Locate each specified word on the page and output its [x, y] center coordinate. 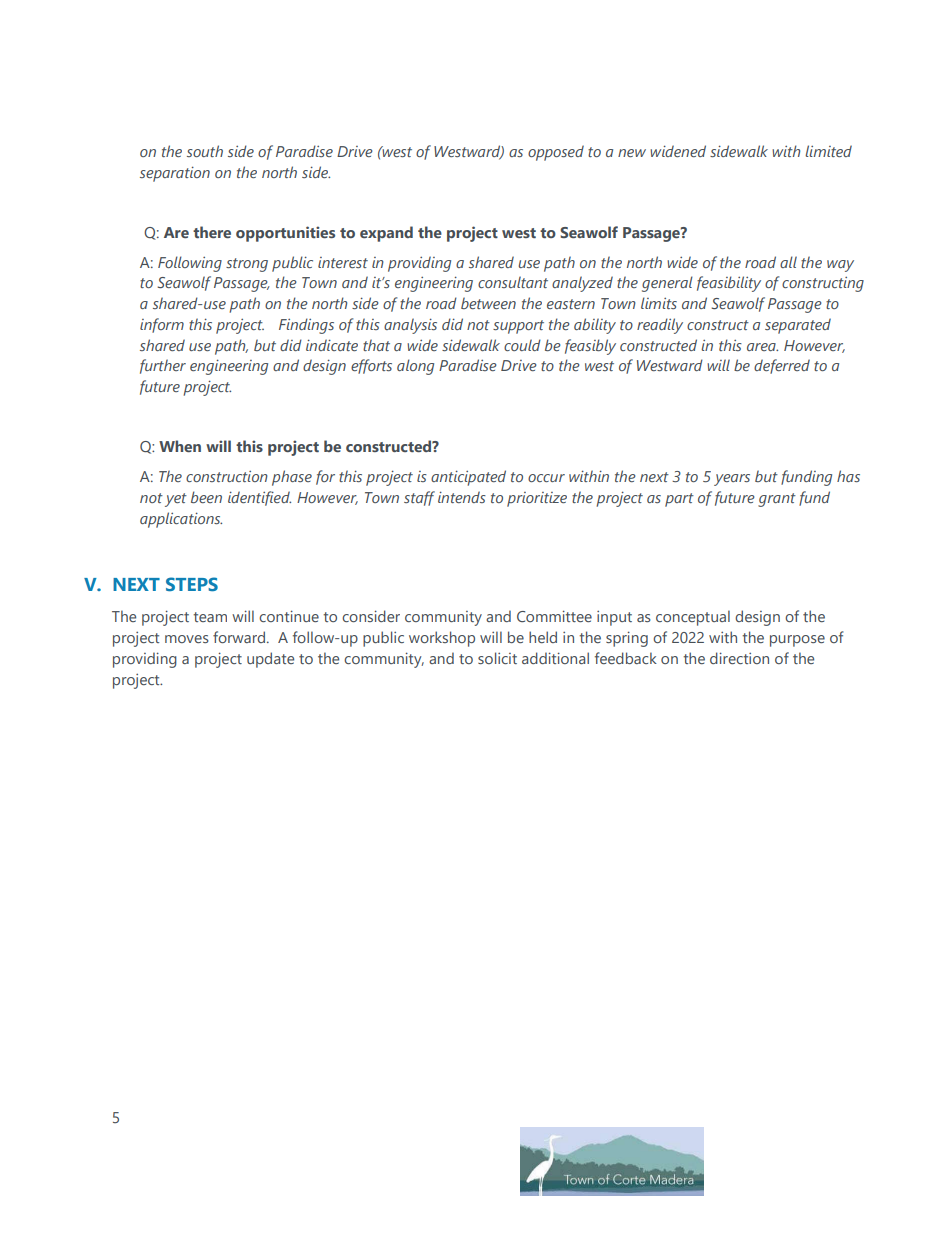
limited [828, 151]
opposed [556, 153]
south [205, 151]
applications [181, 520]
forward [239, 637]
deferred [782, 366]
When [180, 446]
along [415, 367]
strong [247, 265]
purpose [797, 641]
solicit [497, 658]
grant [777, 500]
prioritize [537, 499]
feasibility [729, 284]
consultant [513, 282]
